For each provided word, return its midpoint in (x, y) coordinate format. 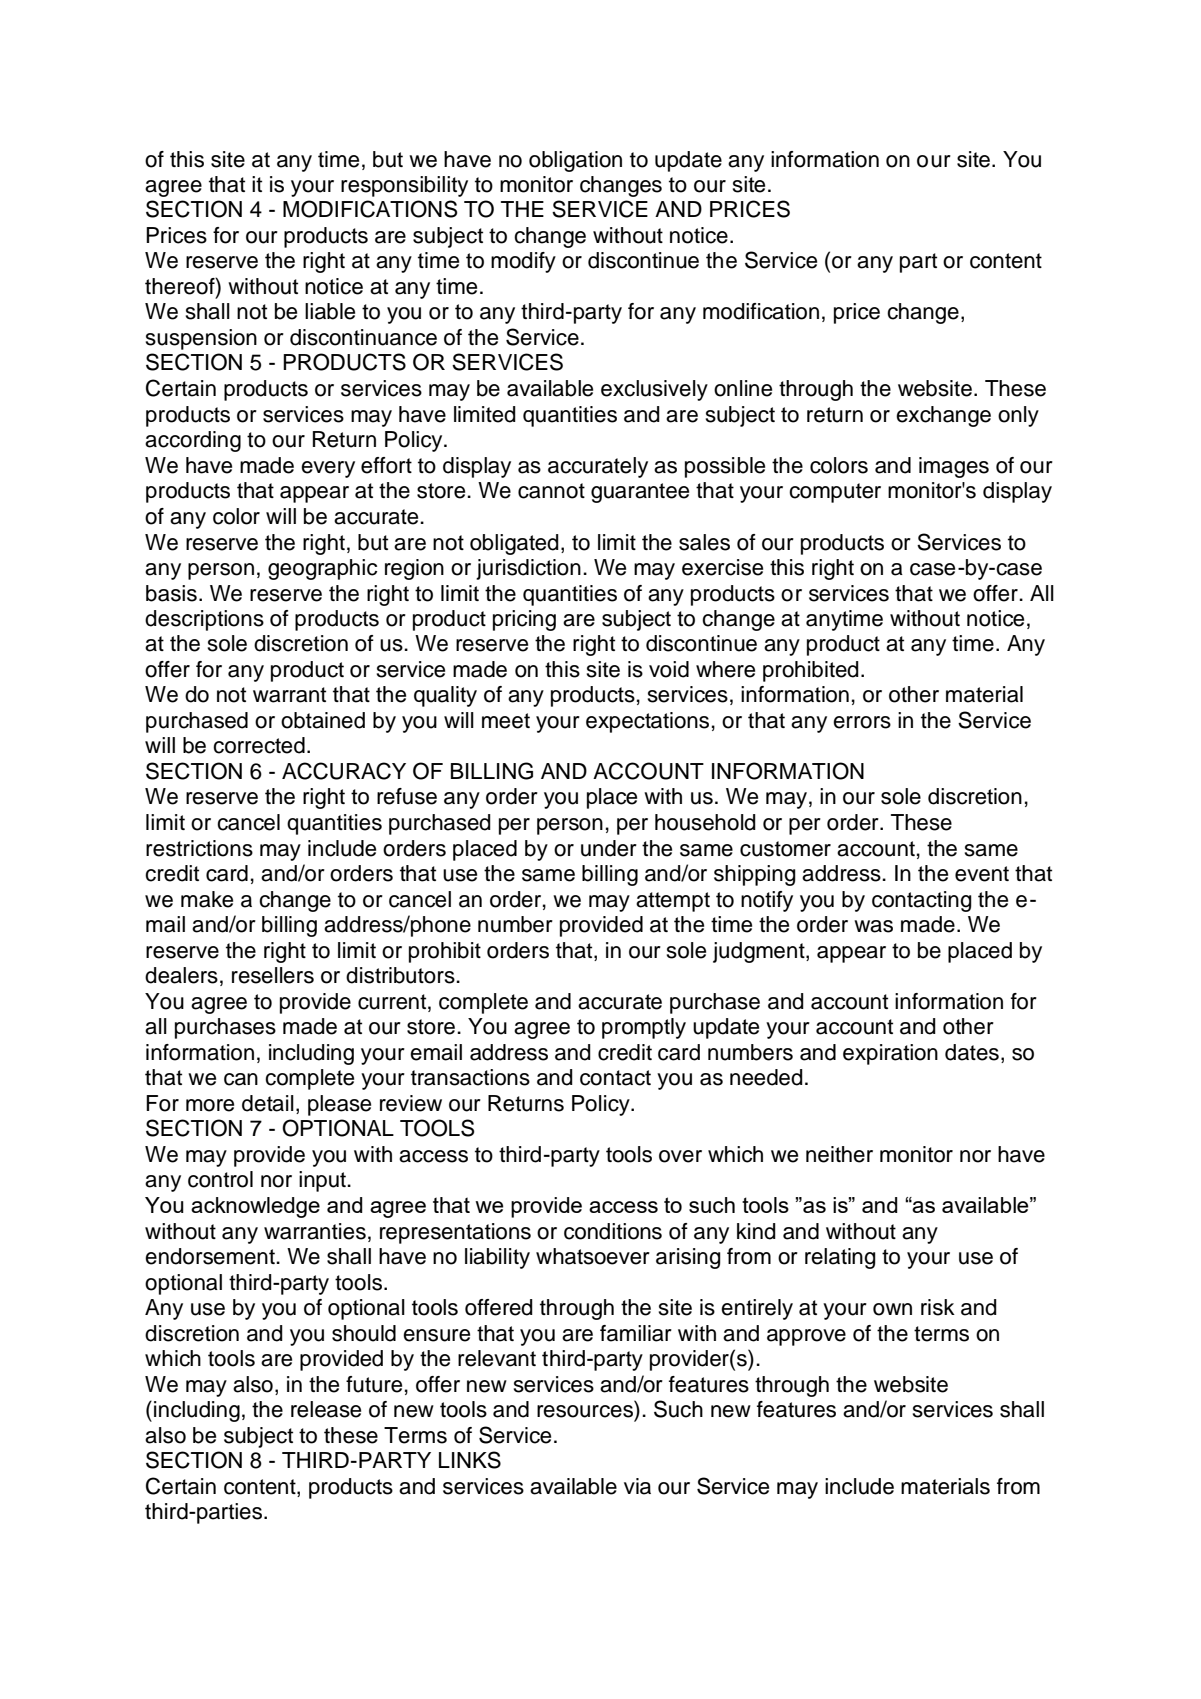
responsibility (404, 186)
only (1018, 416)
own (892, 1309)
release (326, 1409)
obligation (575, 161)
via (637, 1486)
